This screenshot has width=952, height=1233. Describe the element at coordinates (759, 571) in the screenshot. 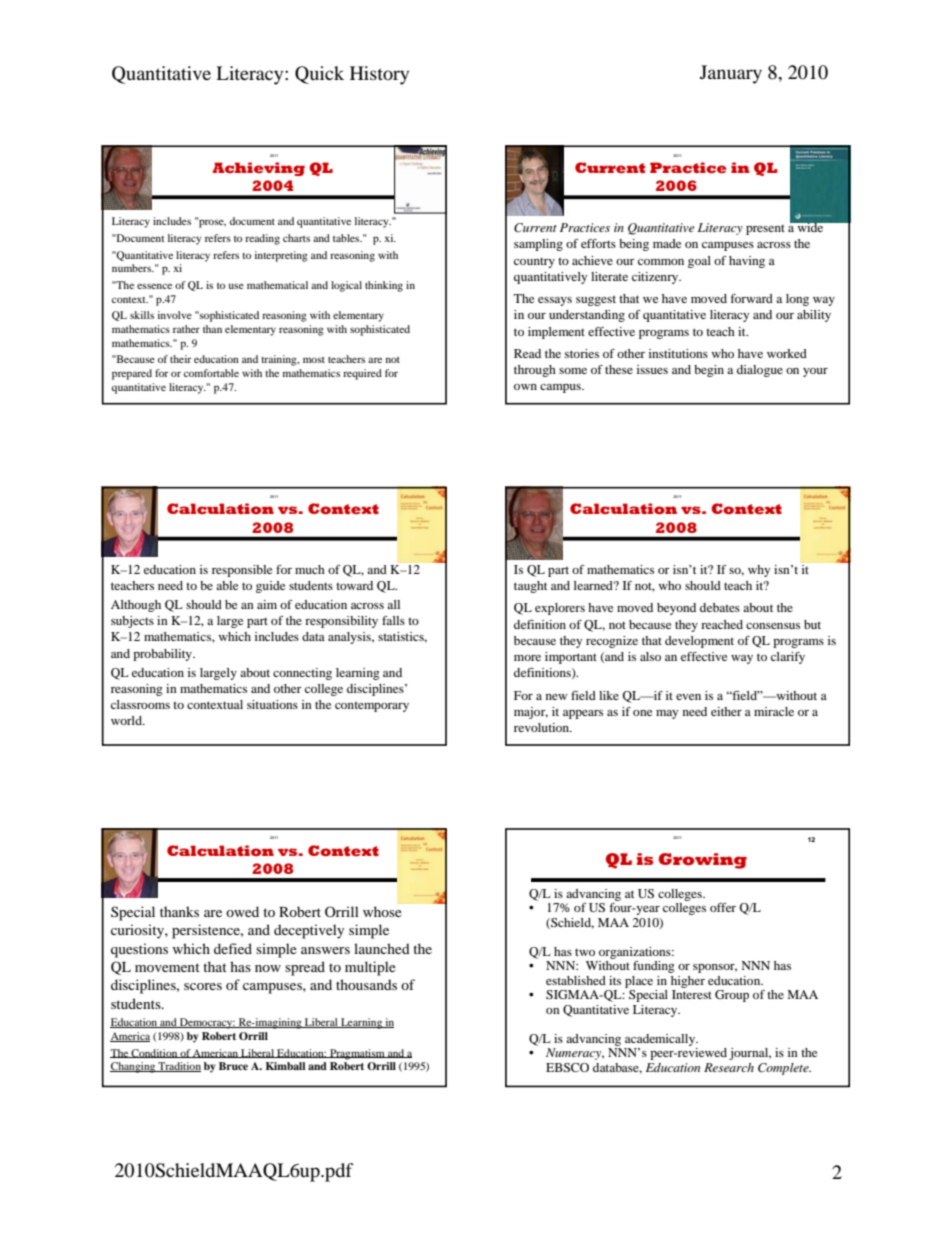

I see `why` at that location.
